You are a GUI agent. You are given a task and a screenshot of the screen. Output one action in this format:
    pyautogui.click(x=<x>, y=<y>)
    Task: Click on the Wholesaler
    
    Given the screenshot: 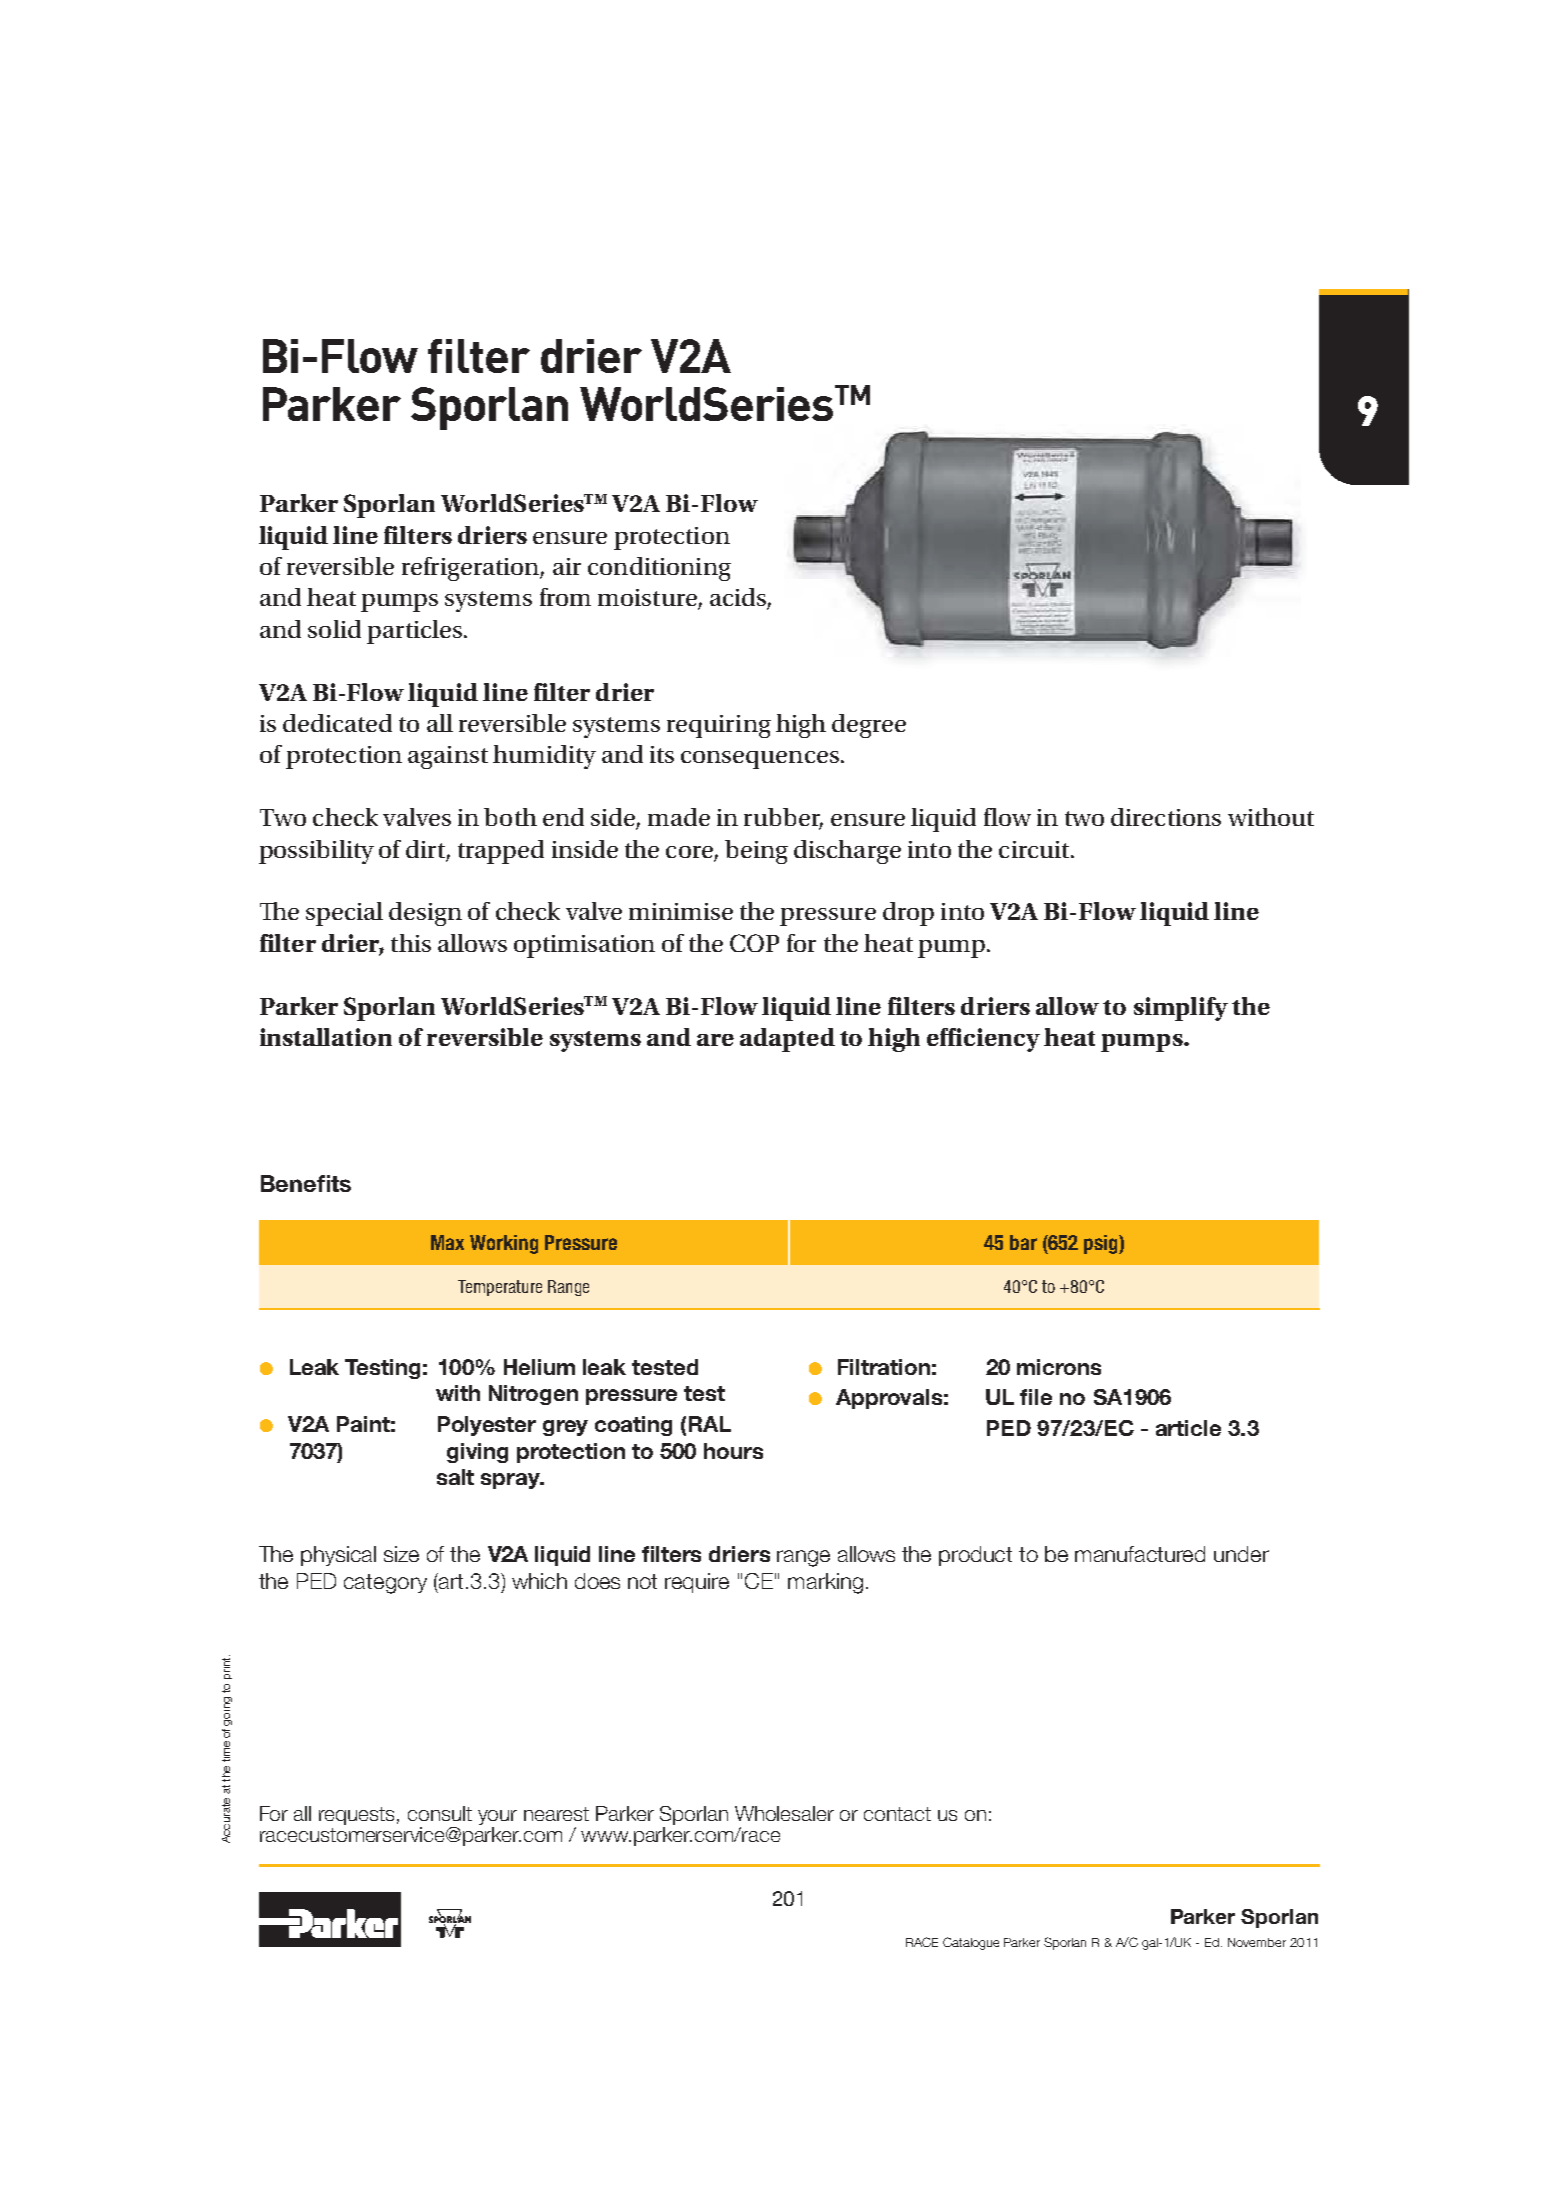 What is the action you would take?
    pyautogui.click(x=784, y=1813)
